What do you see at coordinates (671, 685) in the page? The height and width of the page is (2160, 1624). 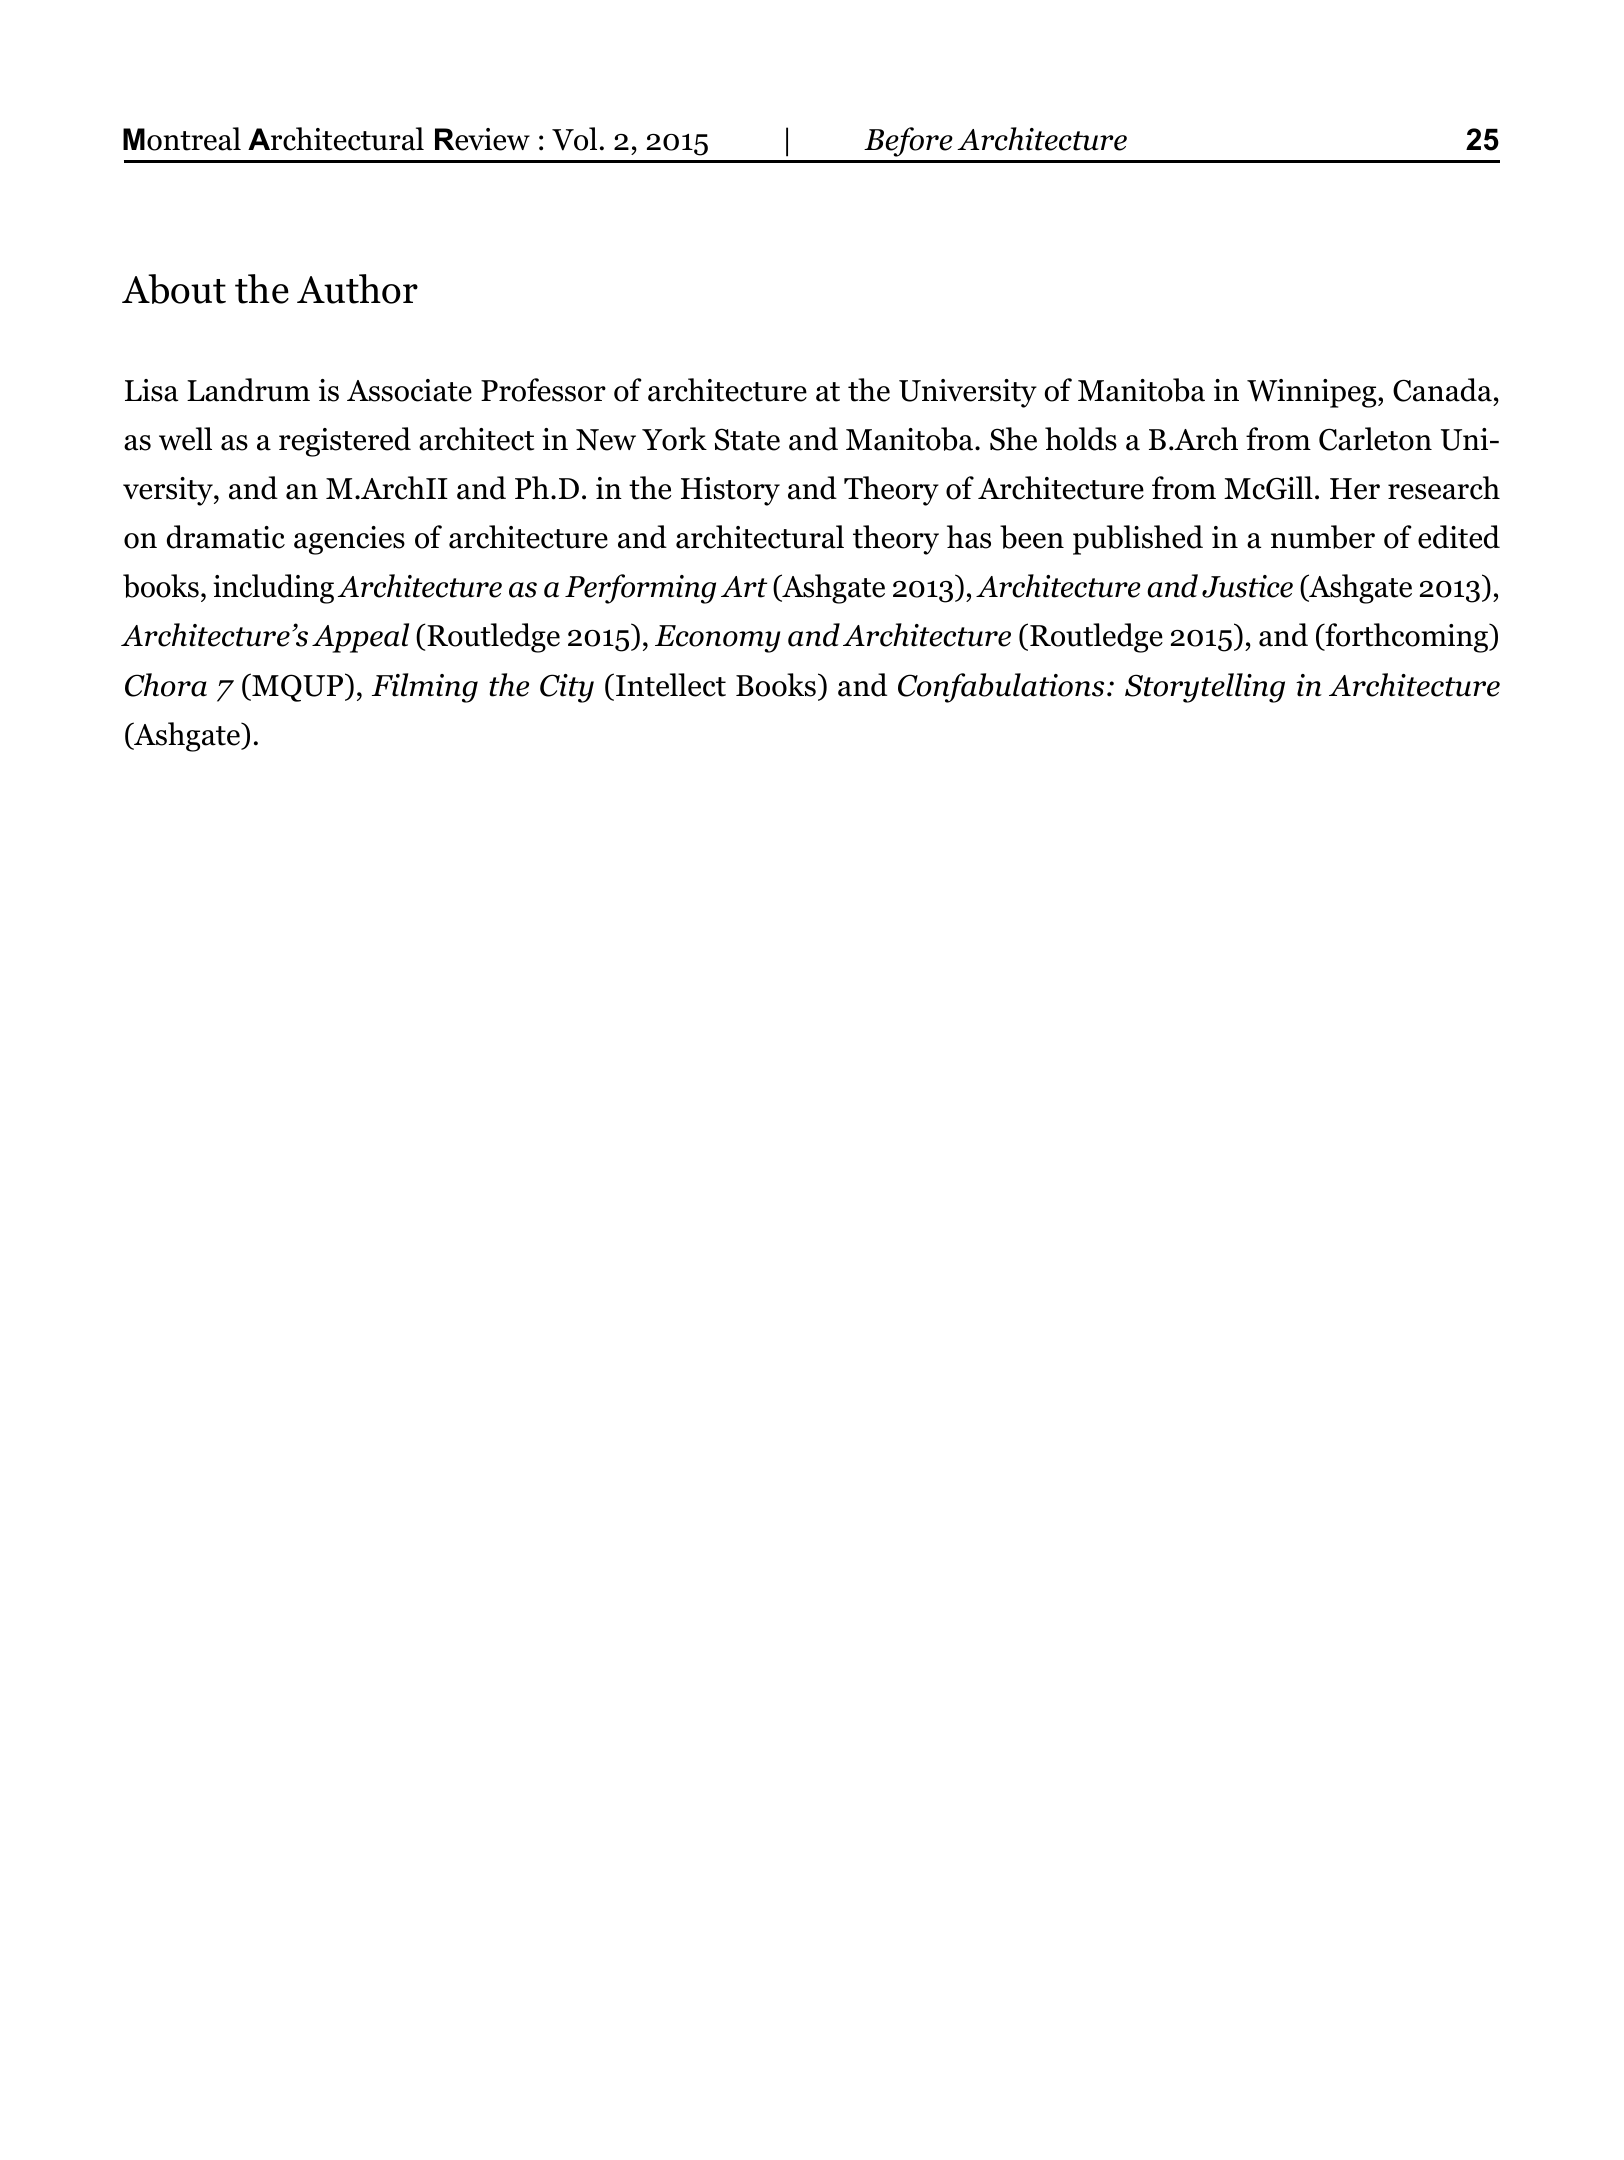 I see `Intellect` at bounding box center [671, 685].
